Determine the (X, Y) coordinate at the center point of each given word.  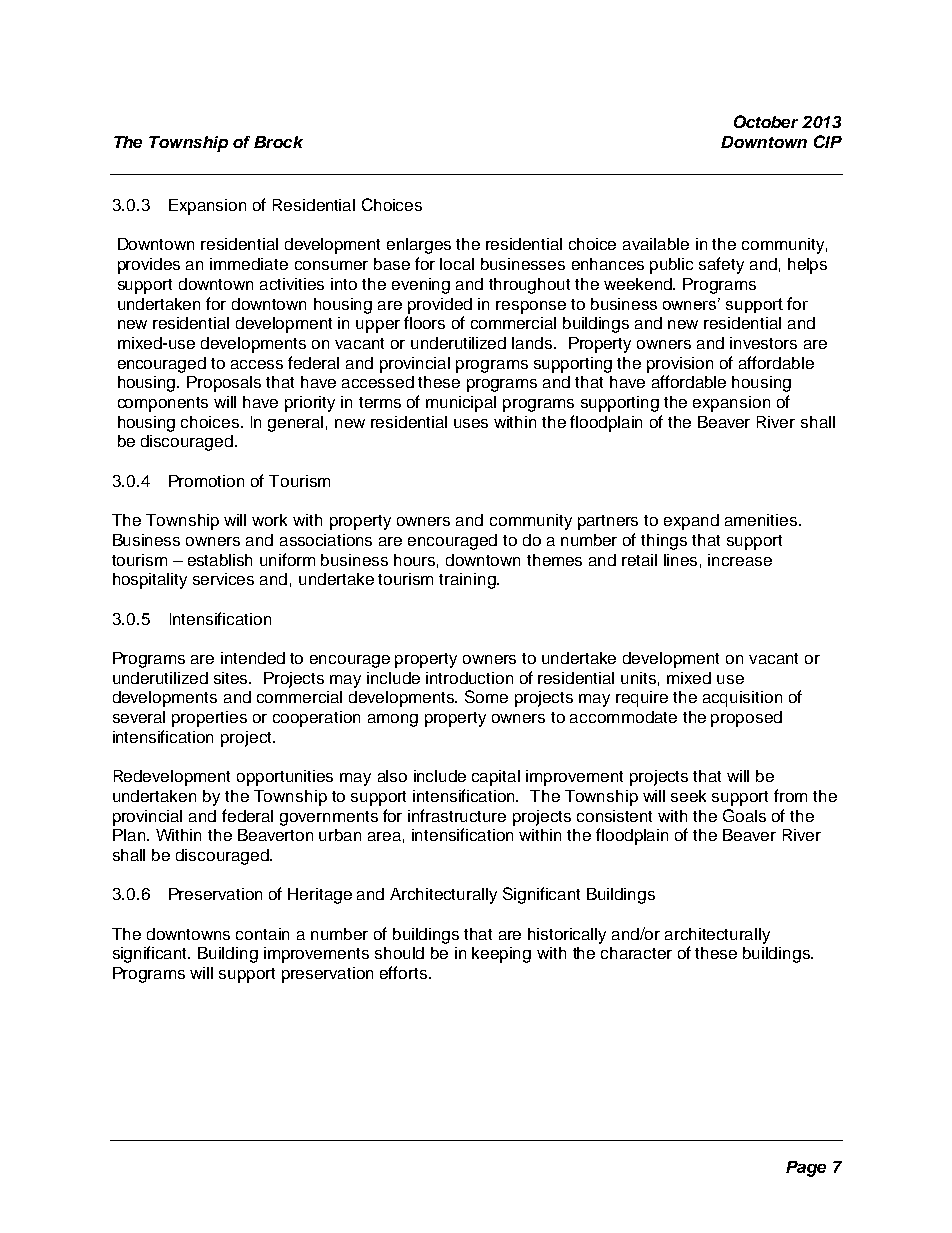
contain (262, 934)
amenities (762, 520)
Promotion (206, 481)
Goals (744, 815)
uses (471, 423)
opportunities (285, 778)
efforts (405, 972)
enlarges (419, 246)
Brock (278, 142)
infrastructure (457, 815)
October (766, 121)
